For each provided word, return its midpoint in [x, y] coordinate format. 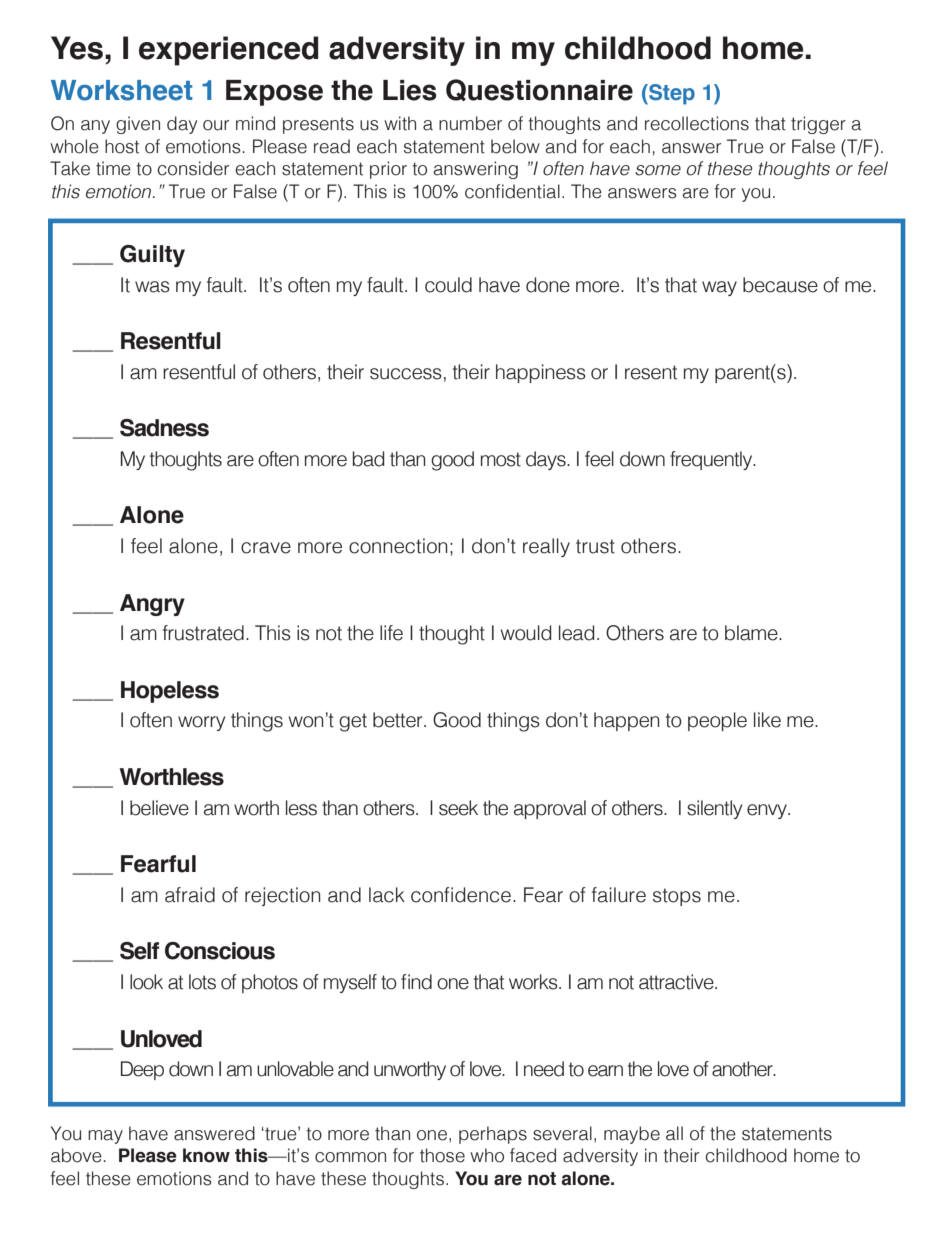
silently [714, 809]
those [442, 1155]
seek [458, 808]
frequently [712, 460]
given [138, 125]
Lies [410, 90]
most [501, 459]
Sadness [164, 428]
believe [159, 808]
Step [671, 94]
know [206, 1155]
